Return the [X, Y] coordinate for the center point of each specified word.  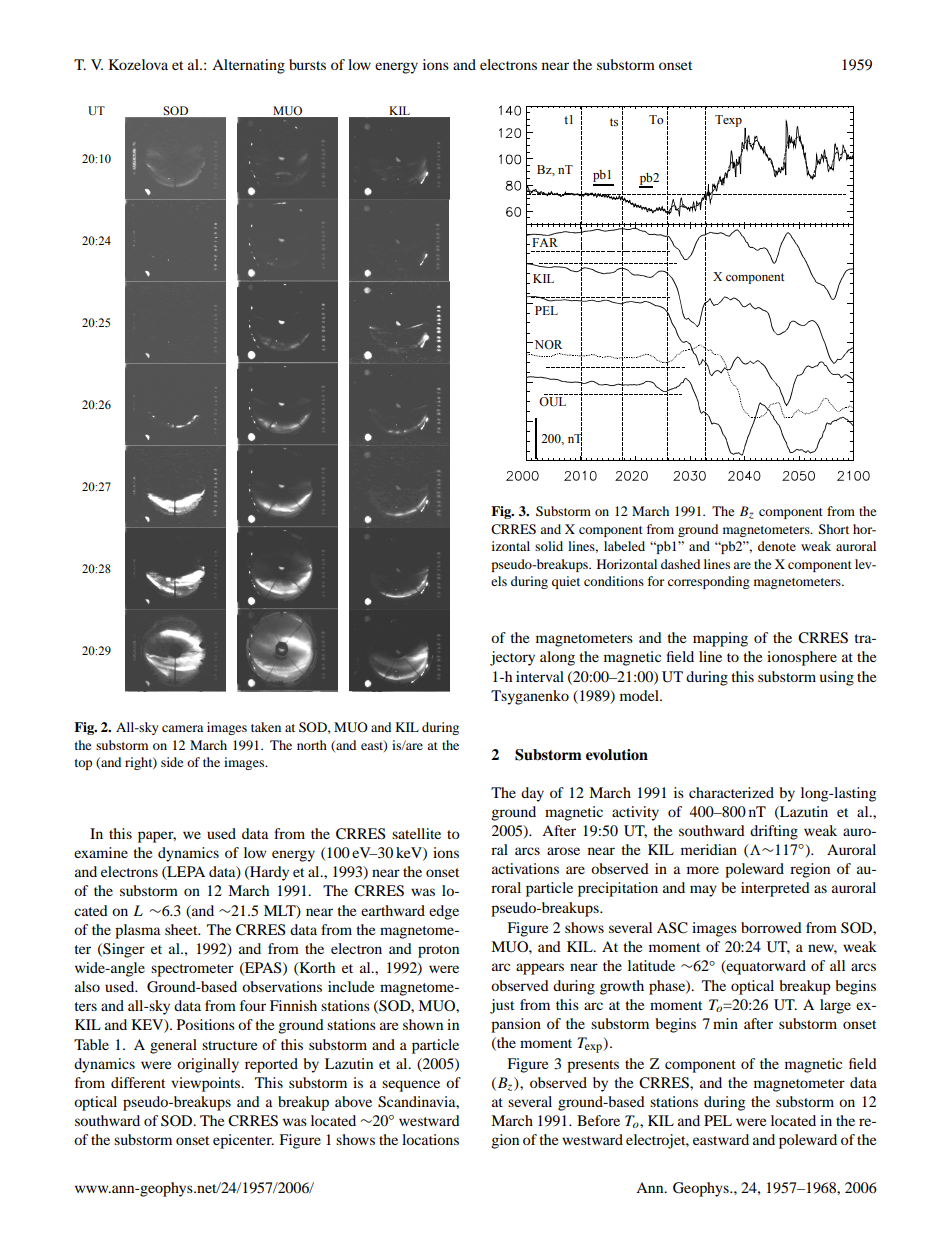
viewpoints [207, 1084]
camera [182, 728]
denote [777, 546]
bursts [307, 64]
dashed [680, 564]
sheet [182, 929]
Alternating [248, 66]
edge [444, 912]
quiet [566, 582]
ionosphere [802, 658]
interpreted [775, 889]
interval [540, 676]
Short [834, 529]
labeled [624, 546]
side [172, 762]
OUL [553, 400]
